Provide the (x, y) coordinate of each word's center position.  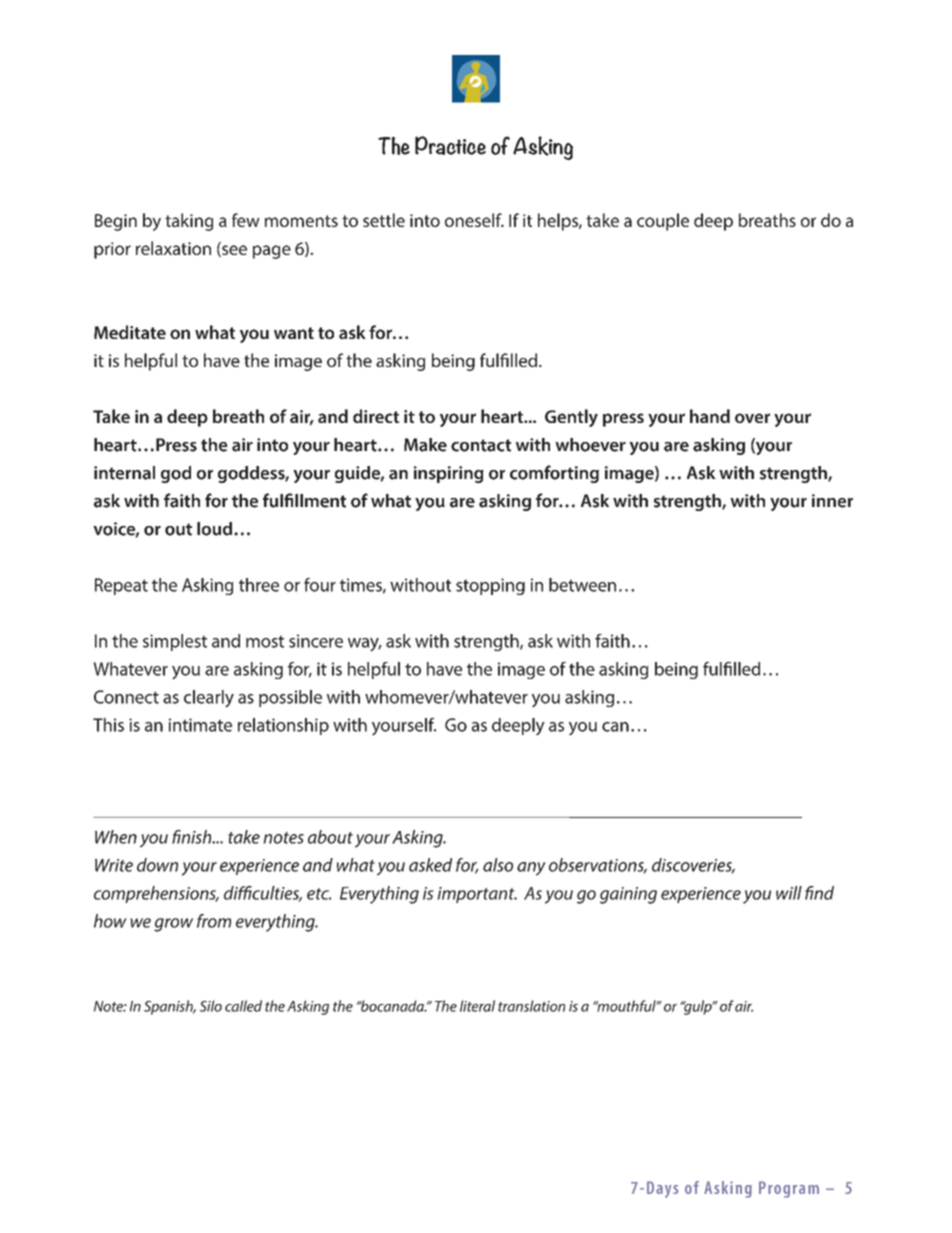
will (789, 893)
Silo (211, 1006)
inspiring (449, 474)
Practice (450, 145)
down (157, 865)
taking (189, 222)
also (498, 865)
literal (477, 1006)
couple (663, 222)
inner (832, 501)
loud (214, 529)
